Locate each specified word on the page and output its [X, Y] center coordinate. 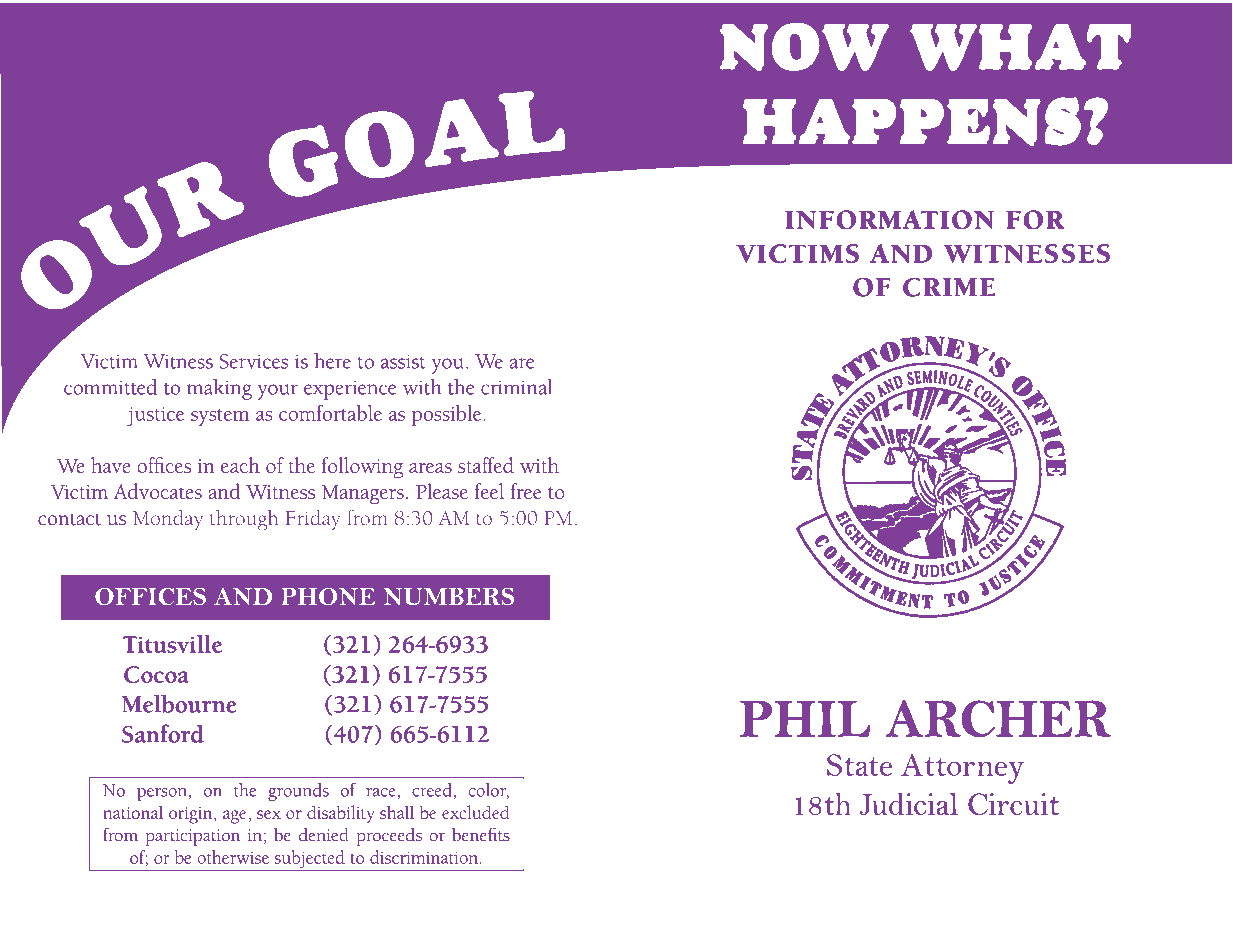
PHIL [805, 719]
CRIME [949, 287]
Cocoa [156, 674]
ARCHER [998, 718]
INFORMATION [889, 220]
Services [253, 361]
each [240, 465]
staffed [486, 465]
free [526, 491]
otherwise [233, 857]
